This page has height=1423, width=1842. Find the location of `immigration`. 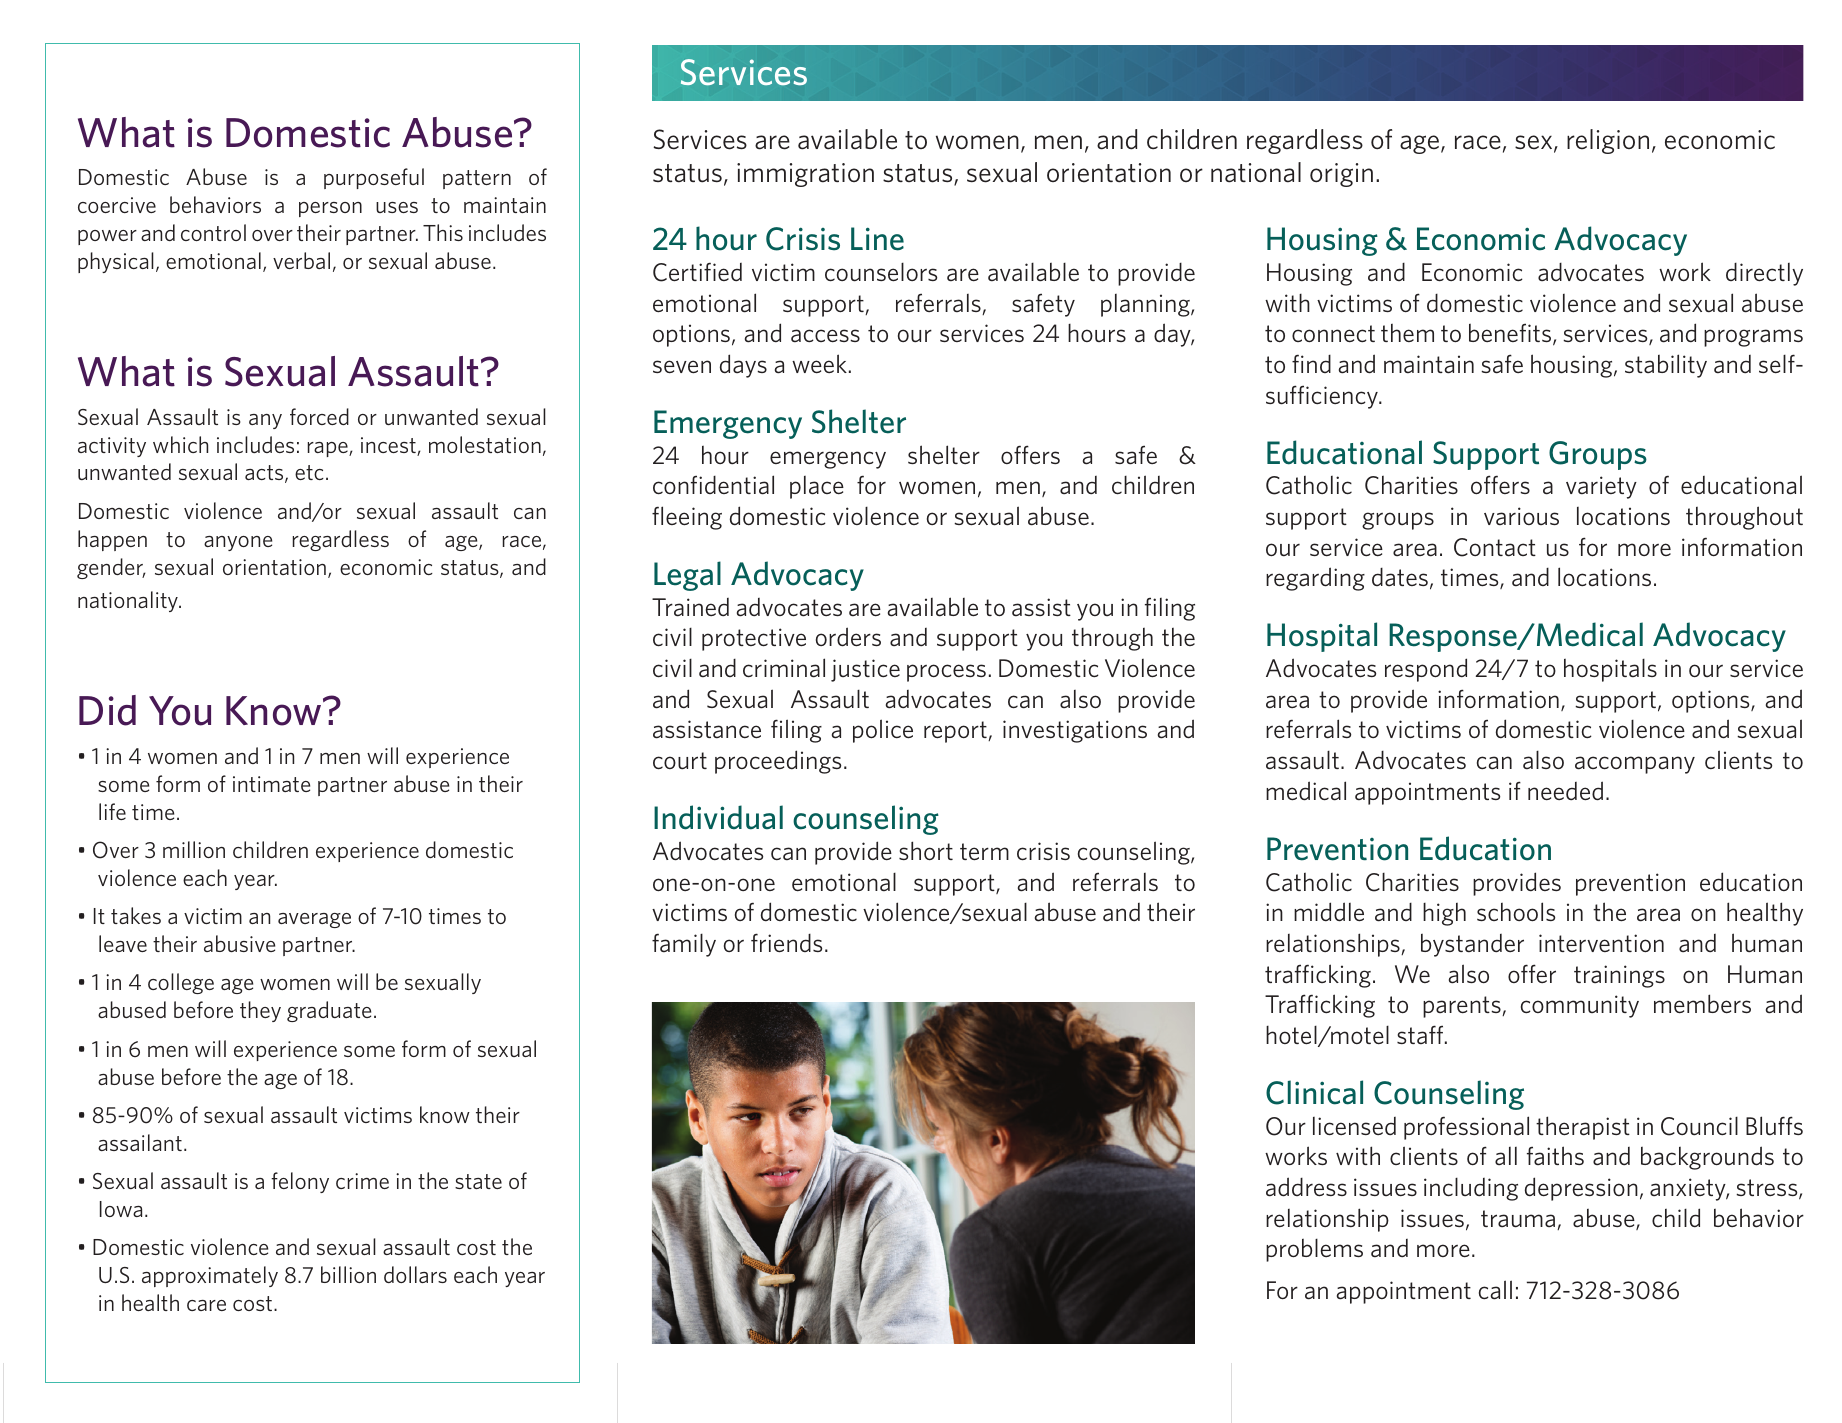

immigration is located at coordinates (805, 175).
